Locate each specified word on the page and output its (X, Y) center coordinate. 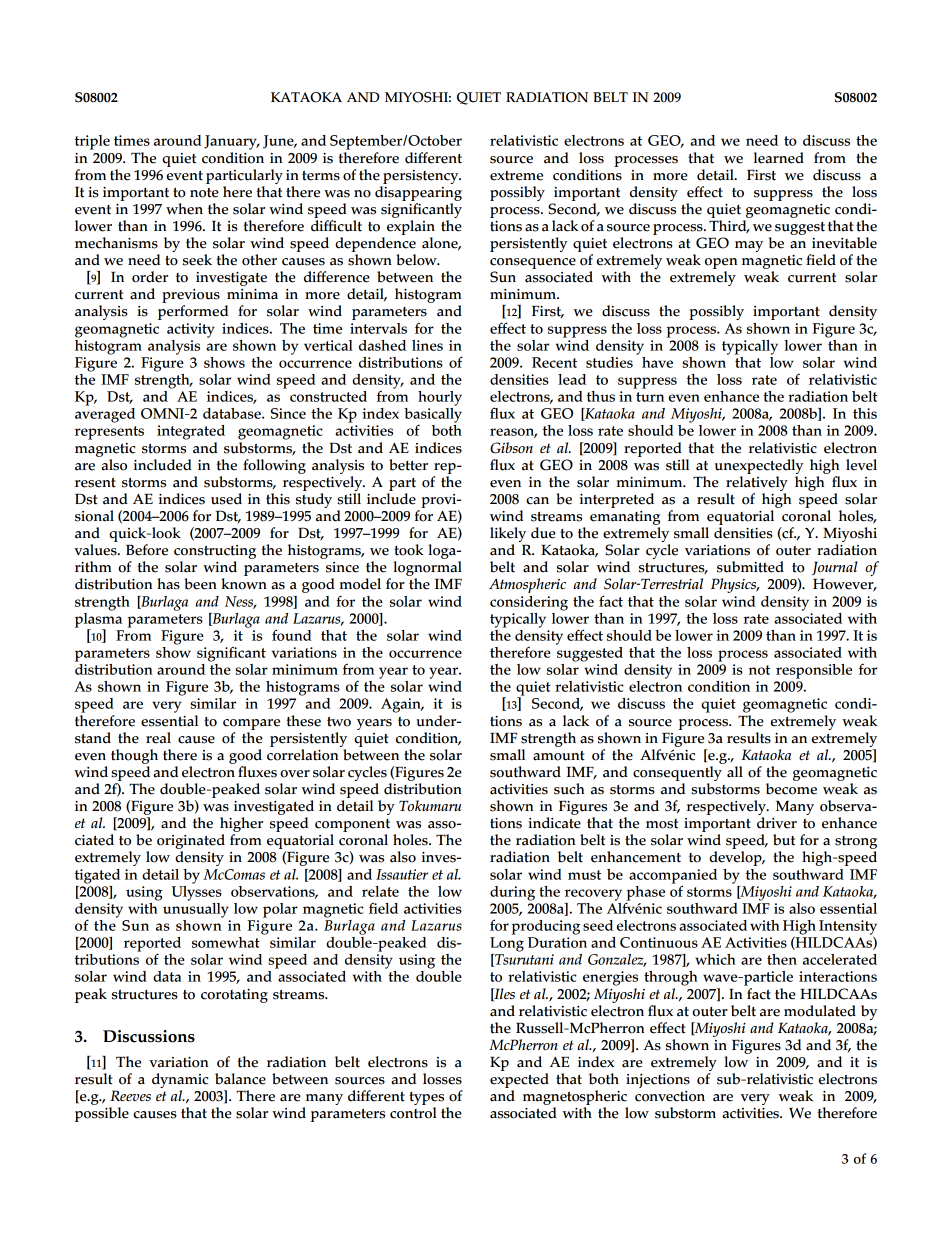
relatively (757, 483)
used (226, 499)
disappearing (418, 193)
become (791, 789)
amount (558, 756)
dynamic (180, 1082)
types (428, 1100)
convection (670, 1096)
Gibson (511, 448)
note (204, 193)
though (134, 756)
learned (779, 158)
